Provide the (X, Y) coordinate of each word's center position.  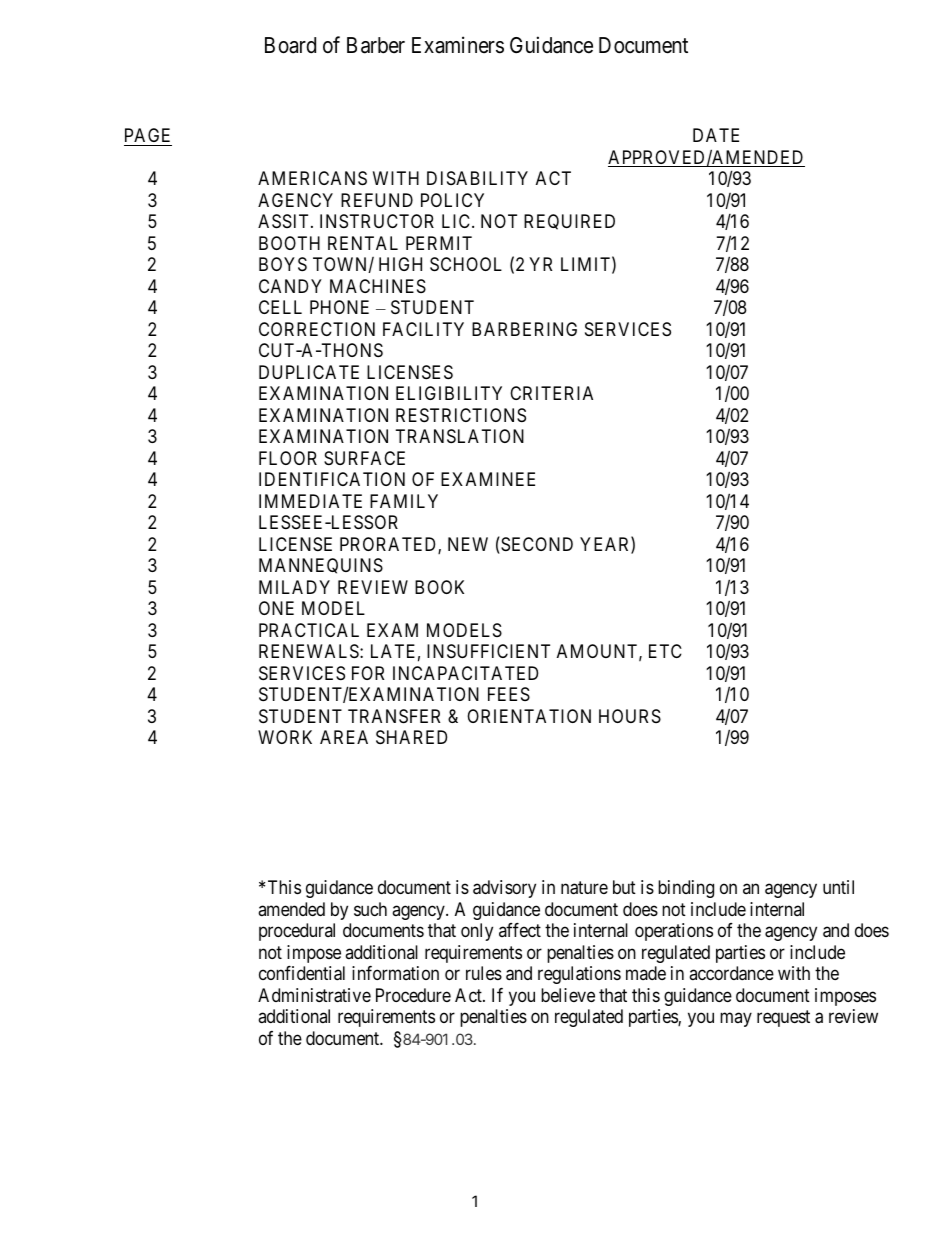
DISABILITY (477, 178)
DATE (716, 135)
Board (290, 45)
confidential (302, 973)
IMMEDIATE (310, 501)
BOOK (439, 587)
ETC (665, 651)
